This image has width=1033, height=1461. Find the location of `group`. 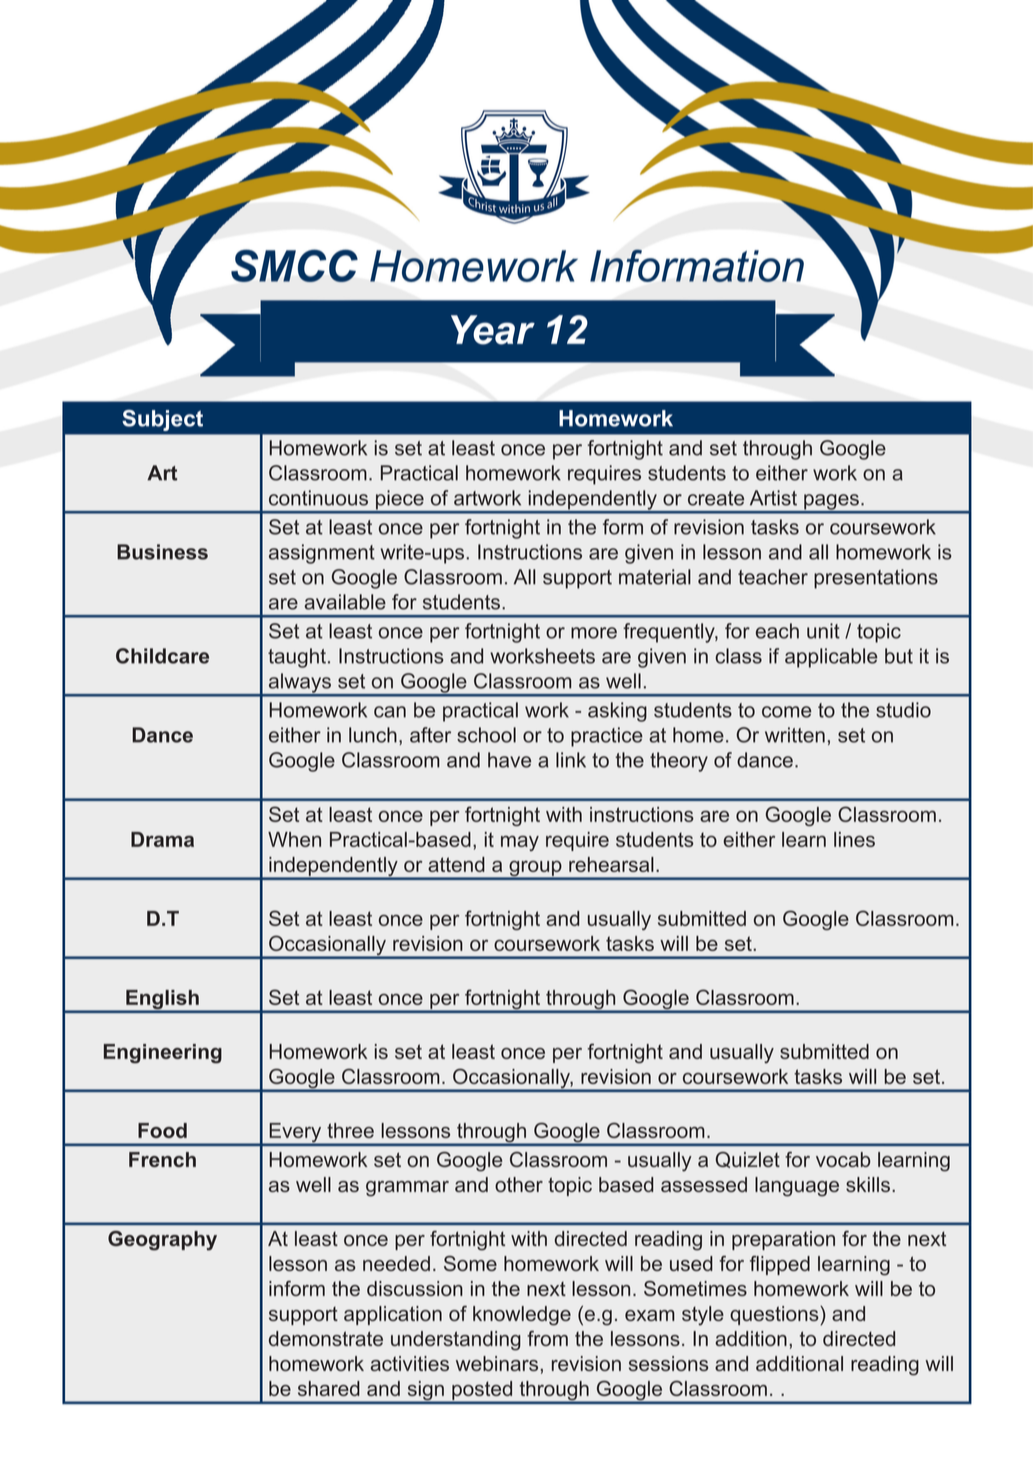

group is located at coordinates (535, 870).
